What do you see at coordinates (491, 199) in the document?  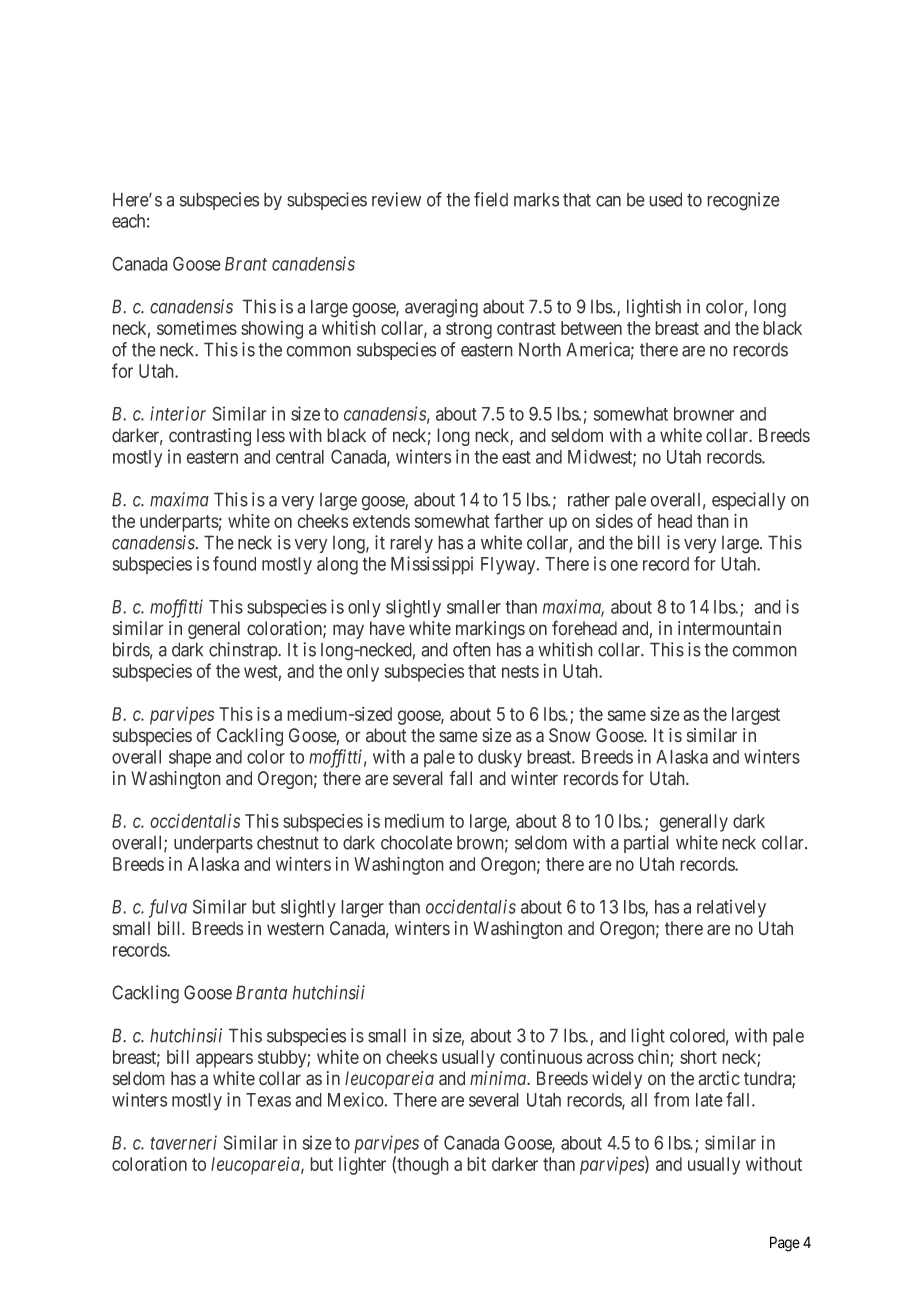 I see `field` at bounding box center [491, 199].
